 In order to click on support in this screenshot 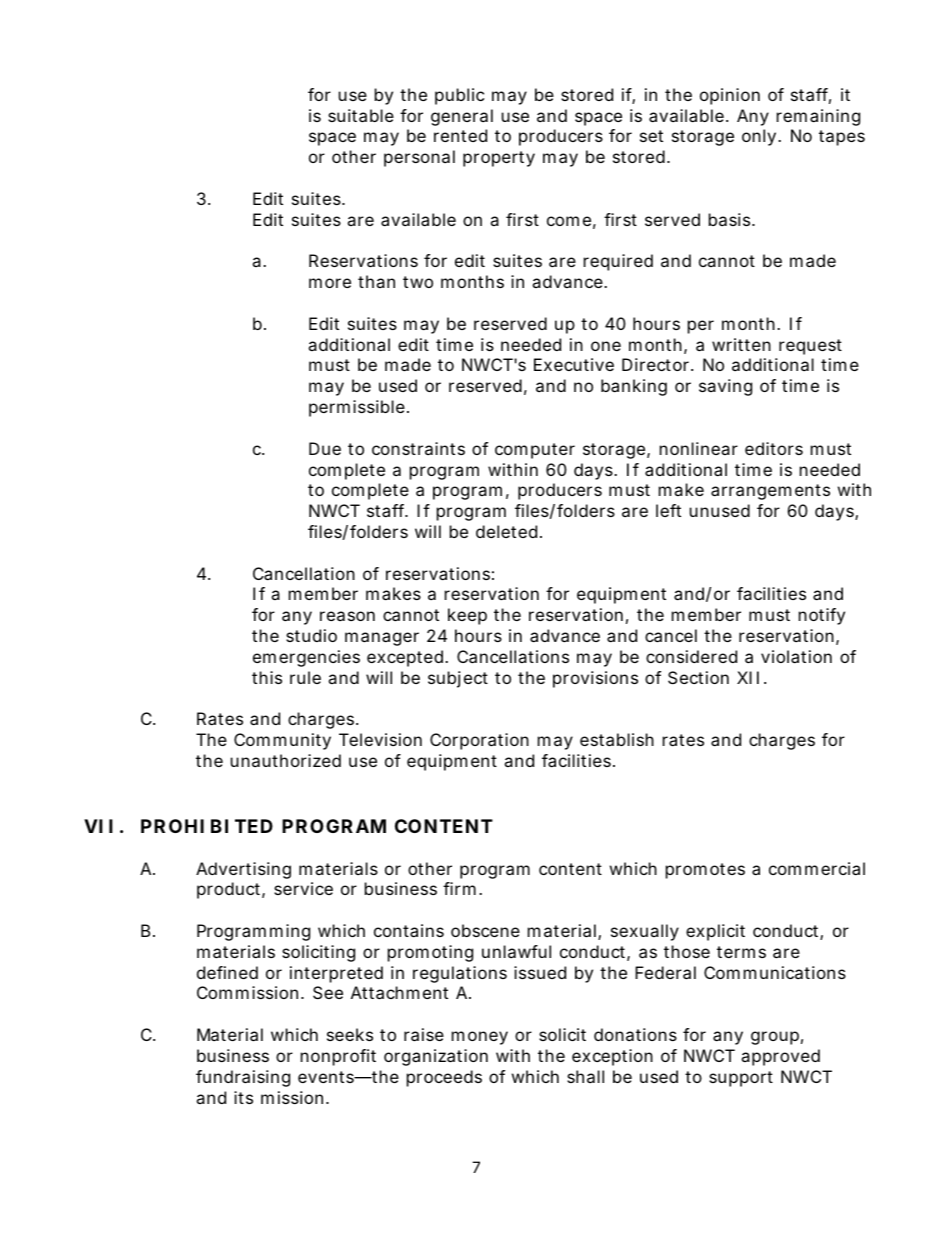, I will do `click(741, 1079)`.
